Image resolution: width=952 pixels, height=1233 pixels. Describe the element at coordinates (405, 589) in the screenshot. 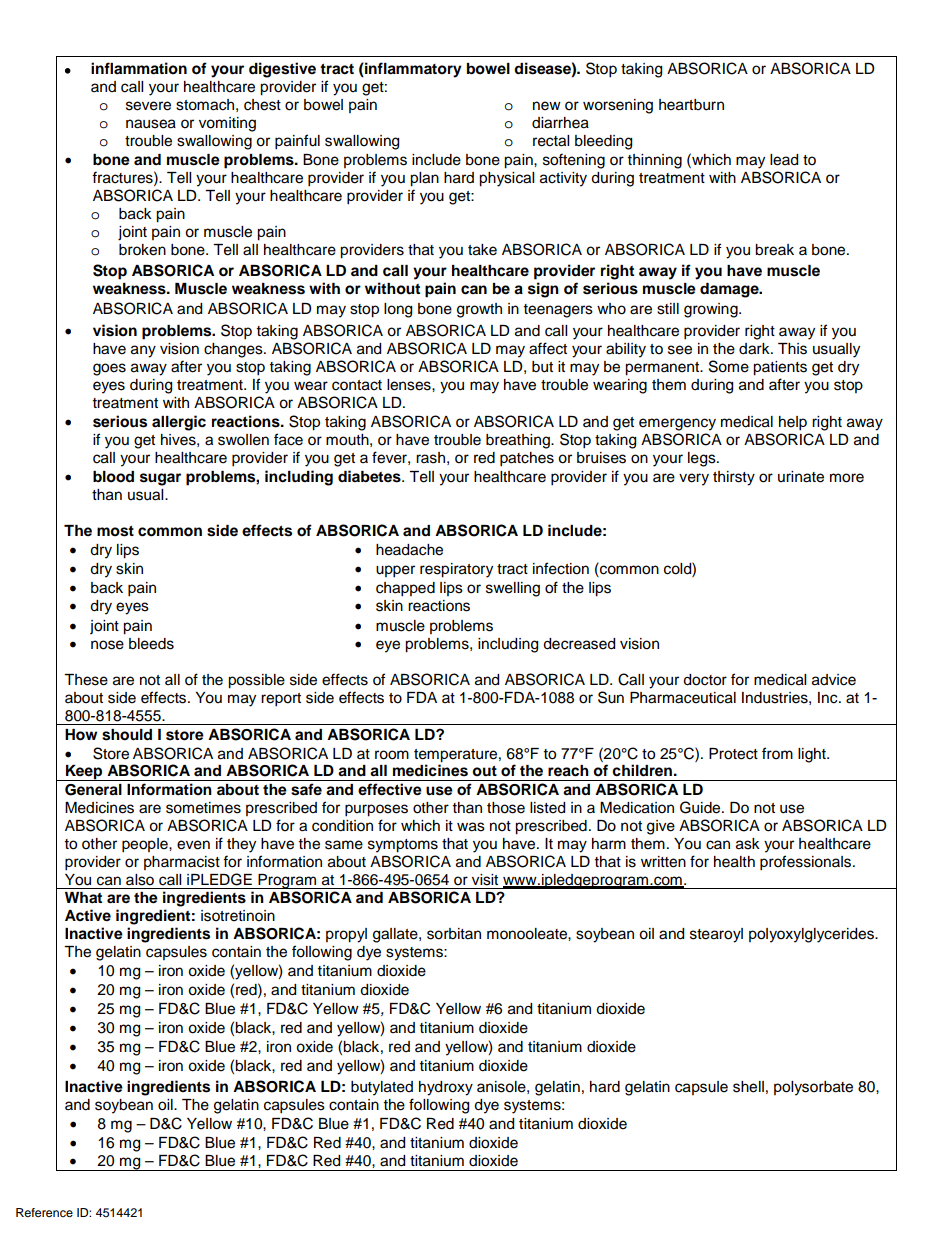

I see `chapped` at that location.
